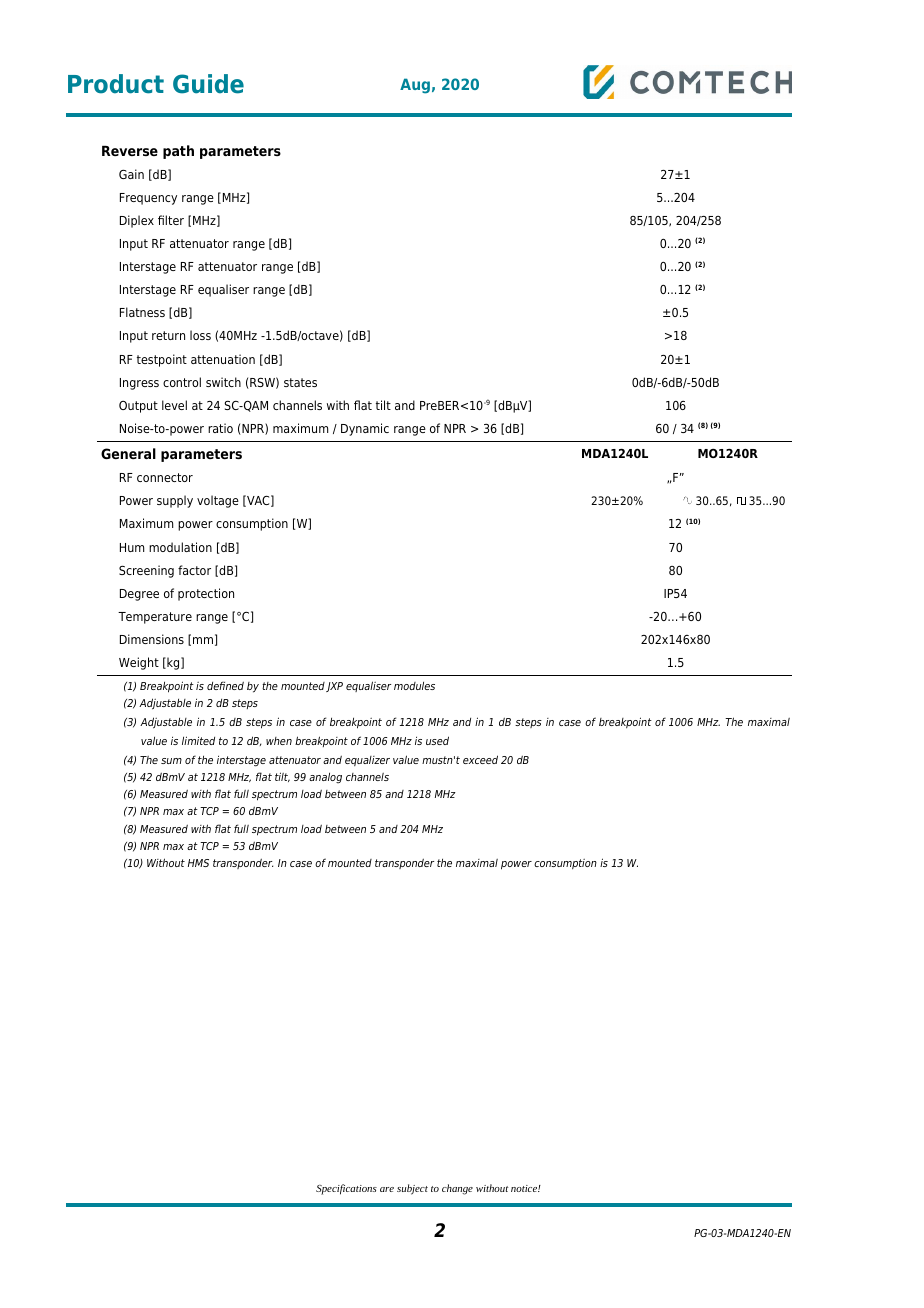 The height and width of the document is (1308, 924). I want to click on limited, so click(198, 740).
